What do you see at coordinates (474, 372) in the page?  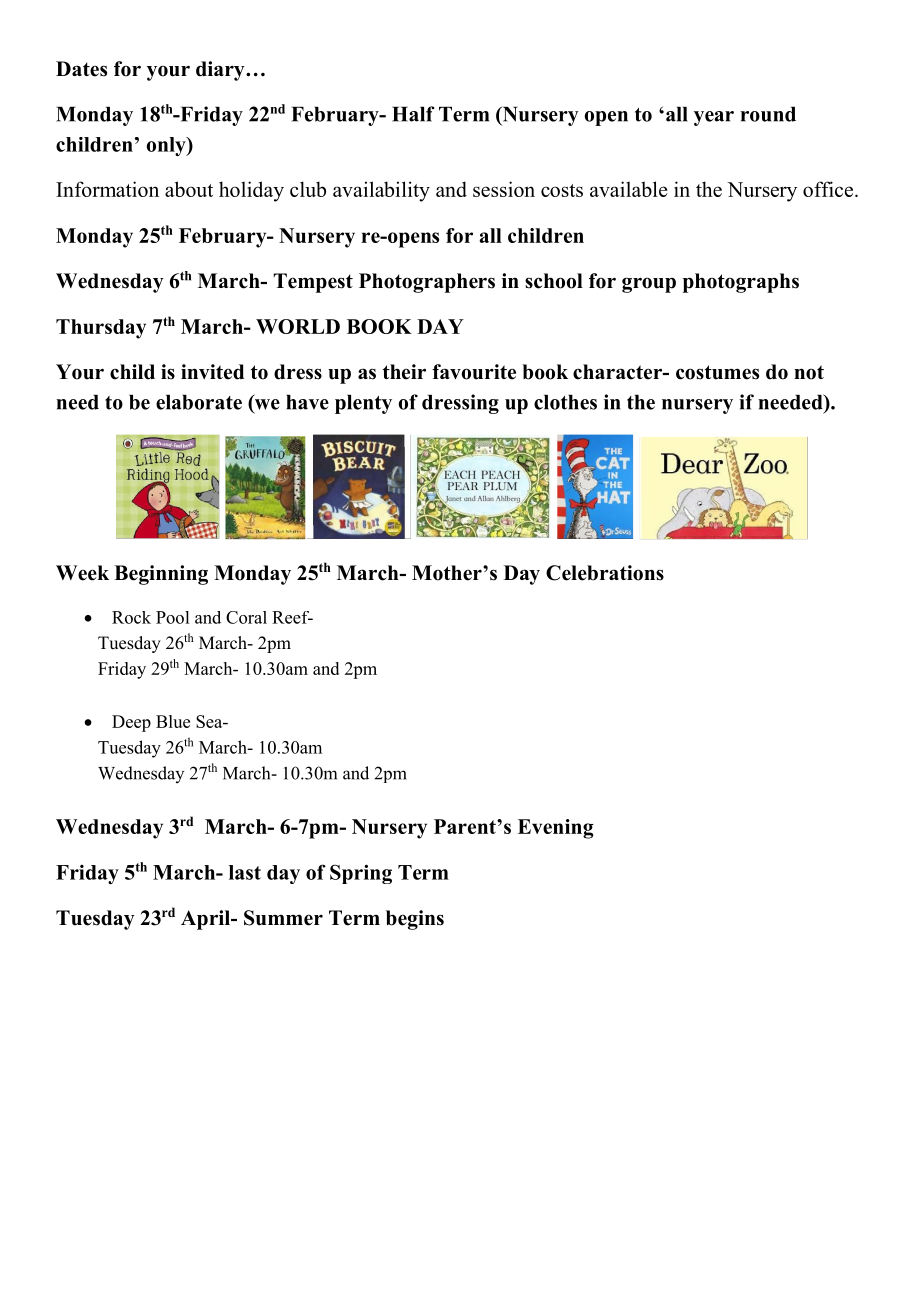 I see `favourite` at bounding box center [474, 372].
